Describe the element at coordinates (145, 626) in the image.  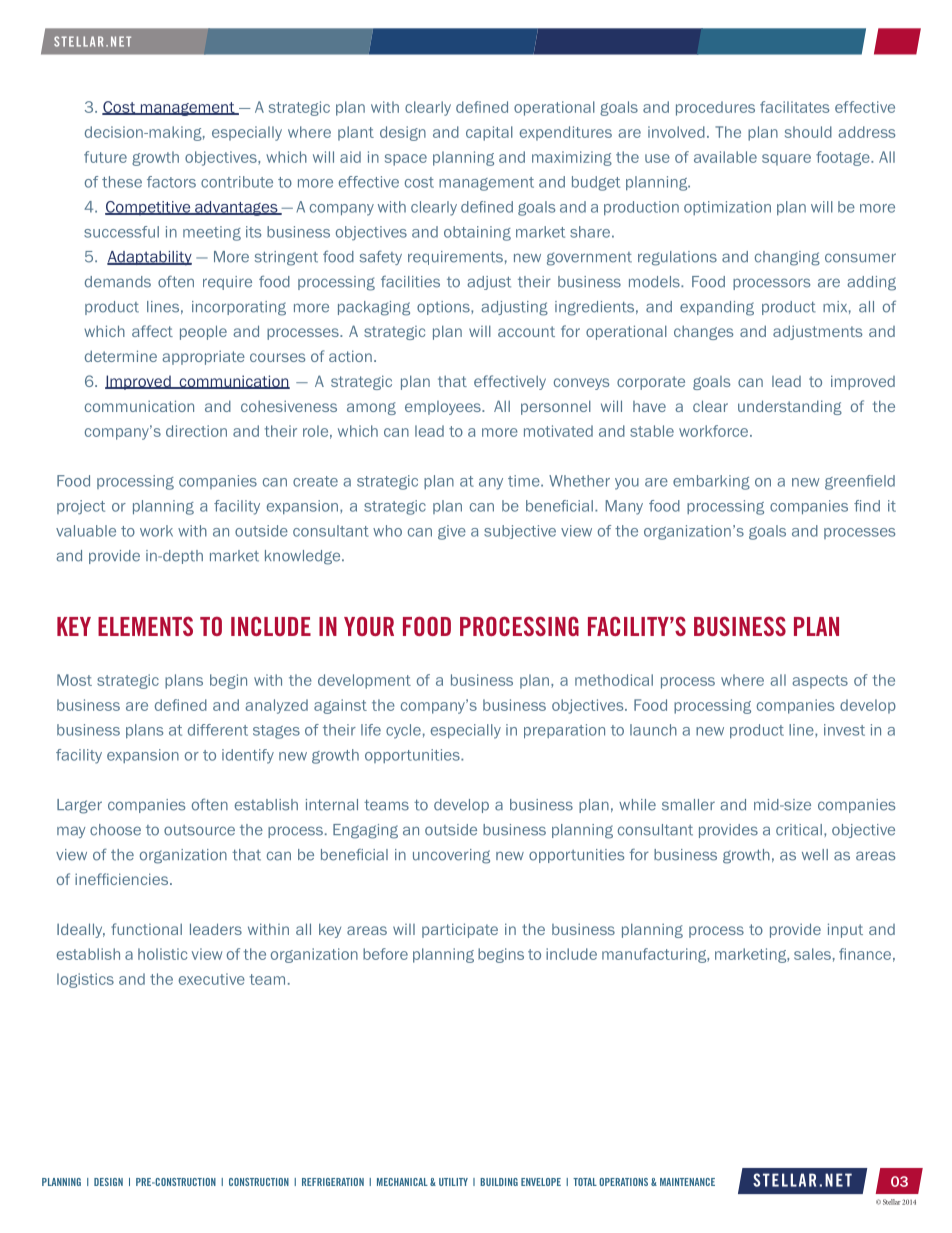
I see `ELEMENTS` at that location.
